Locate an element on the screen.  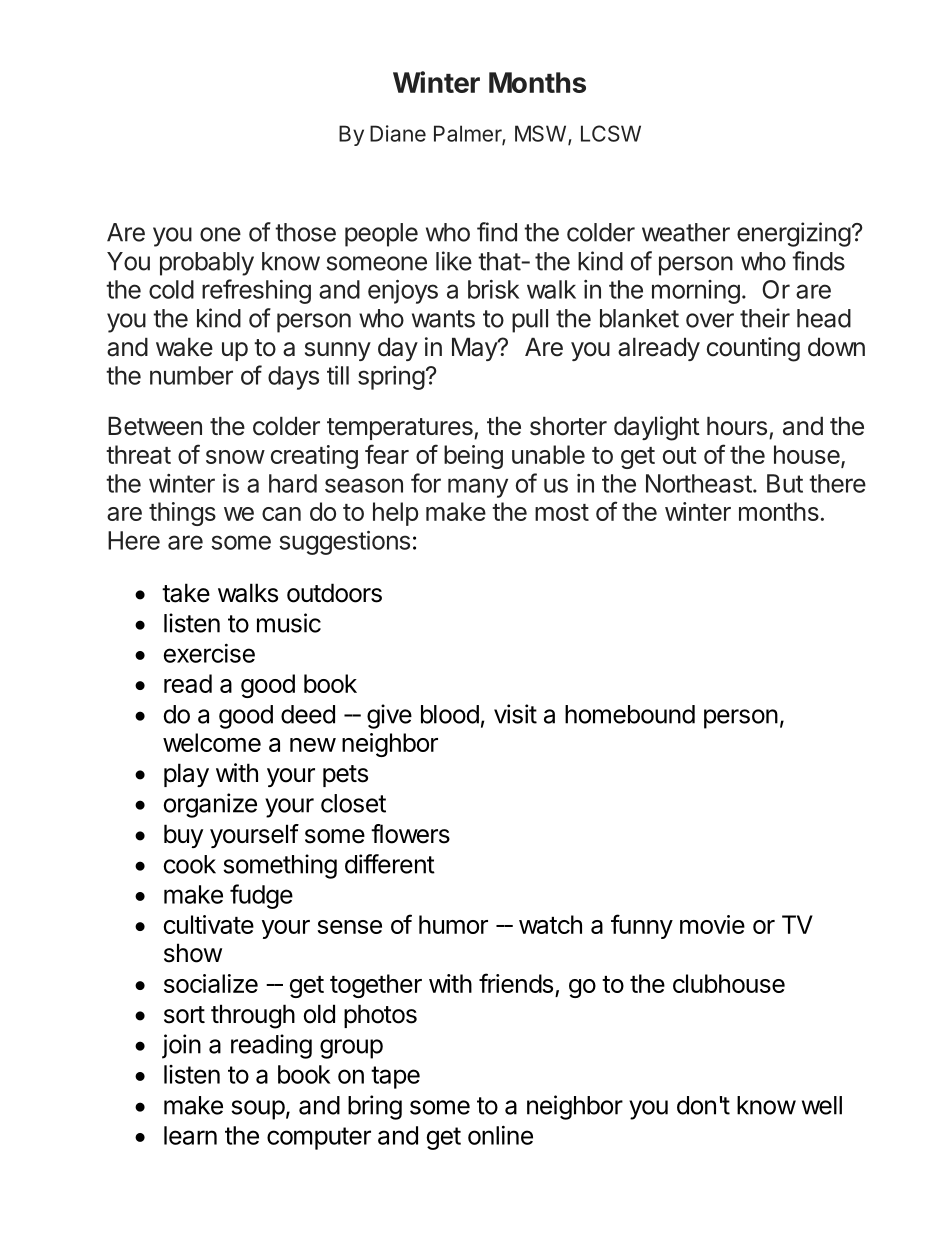
flowers is located at coordinates (410, 834).
